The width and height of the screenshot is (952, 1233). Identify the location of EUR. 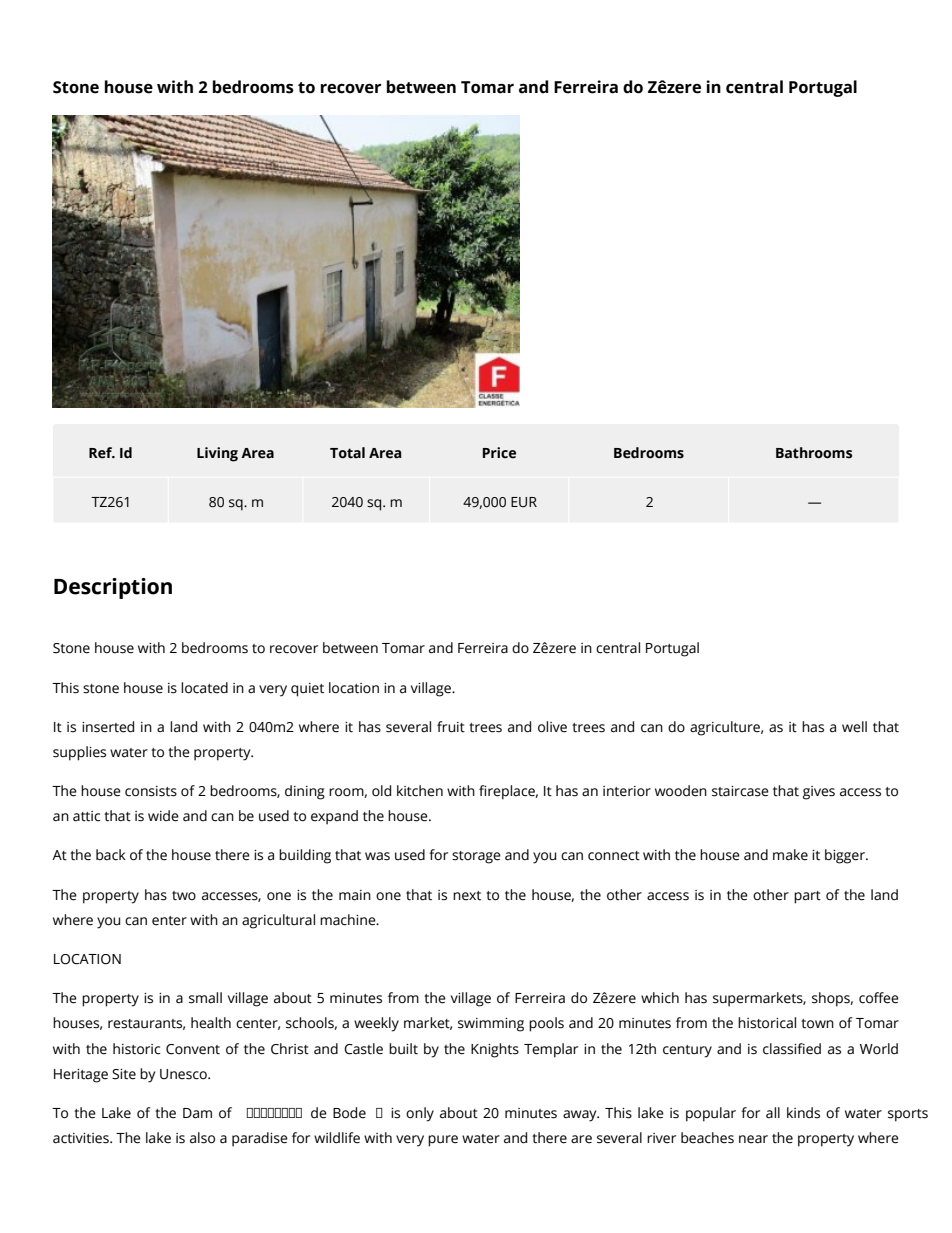
(524, 502).
